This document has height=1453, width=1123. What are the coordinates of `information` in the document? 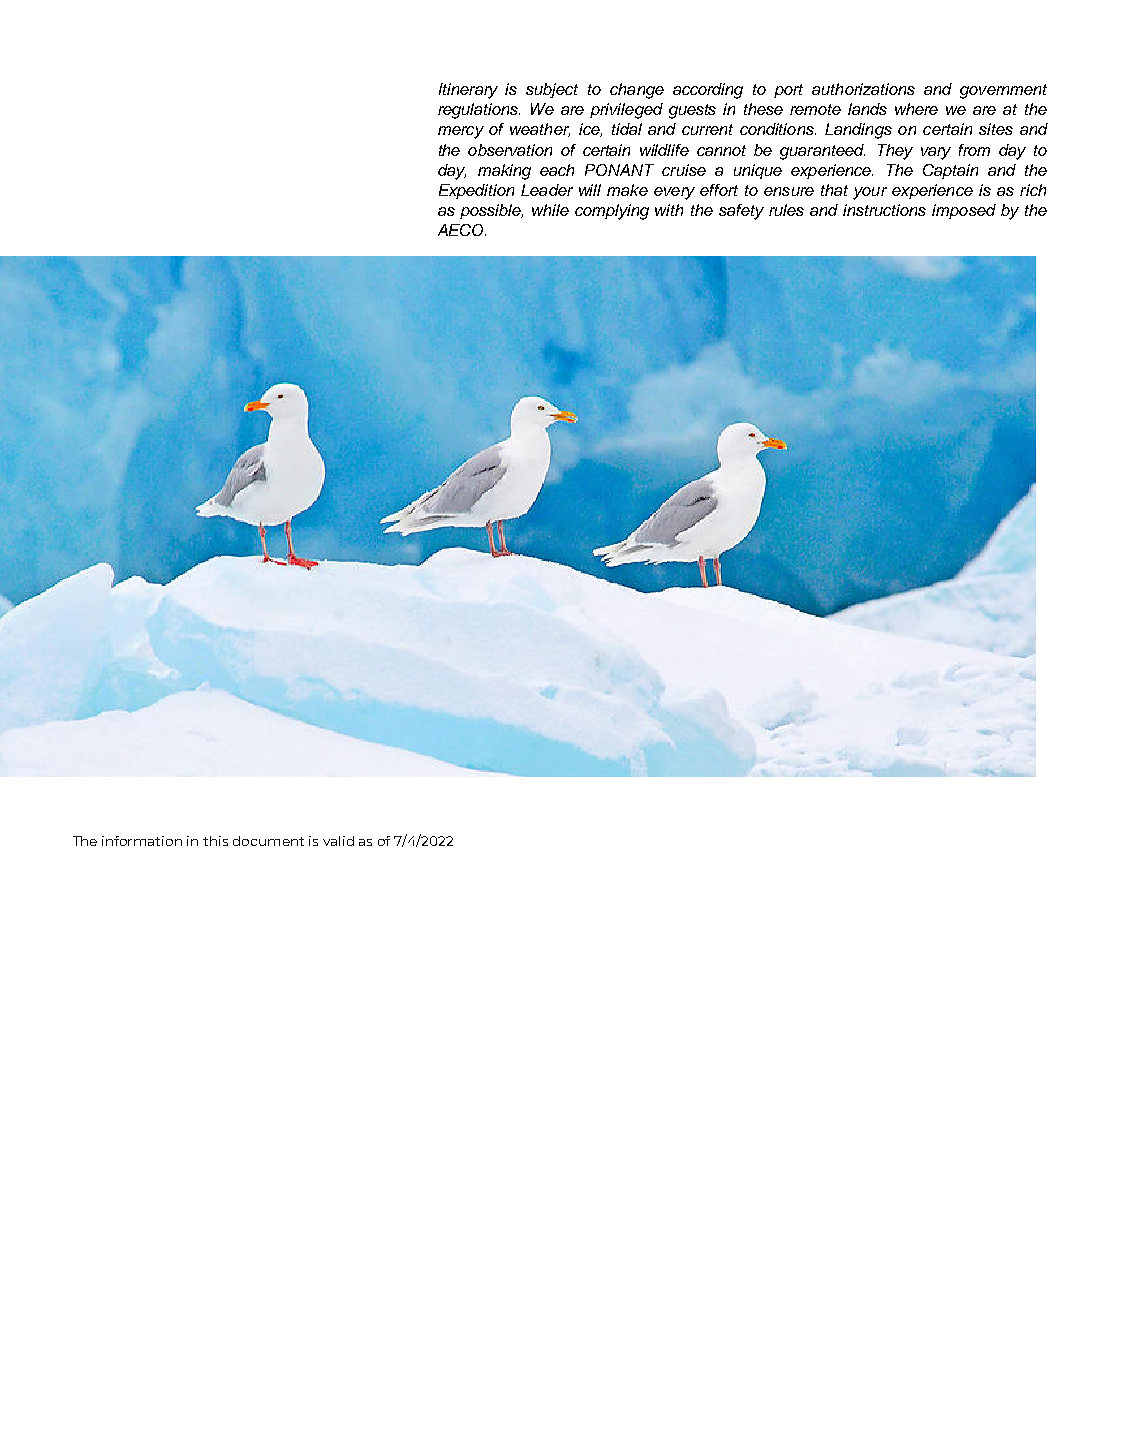 It's located at (142, 841).
